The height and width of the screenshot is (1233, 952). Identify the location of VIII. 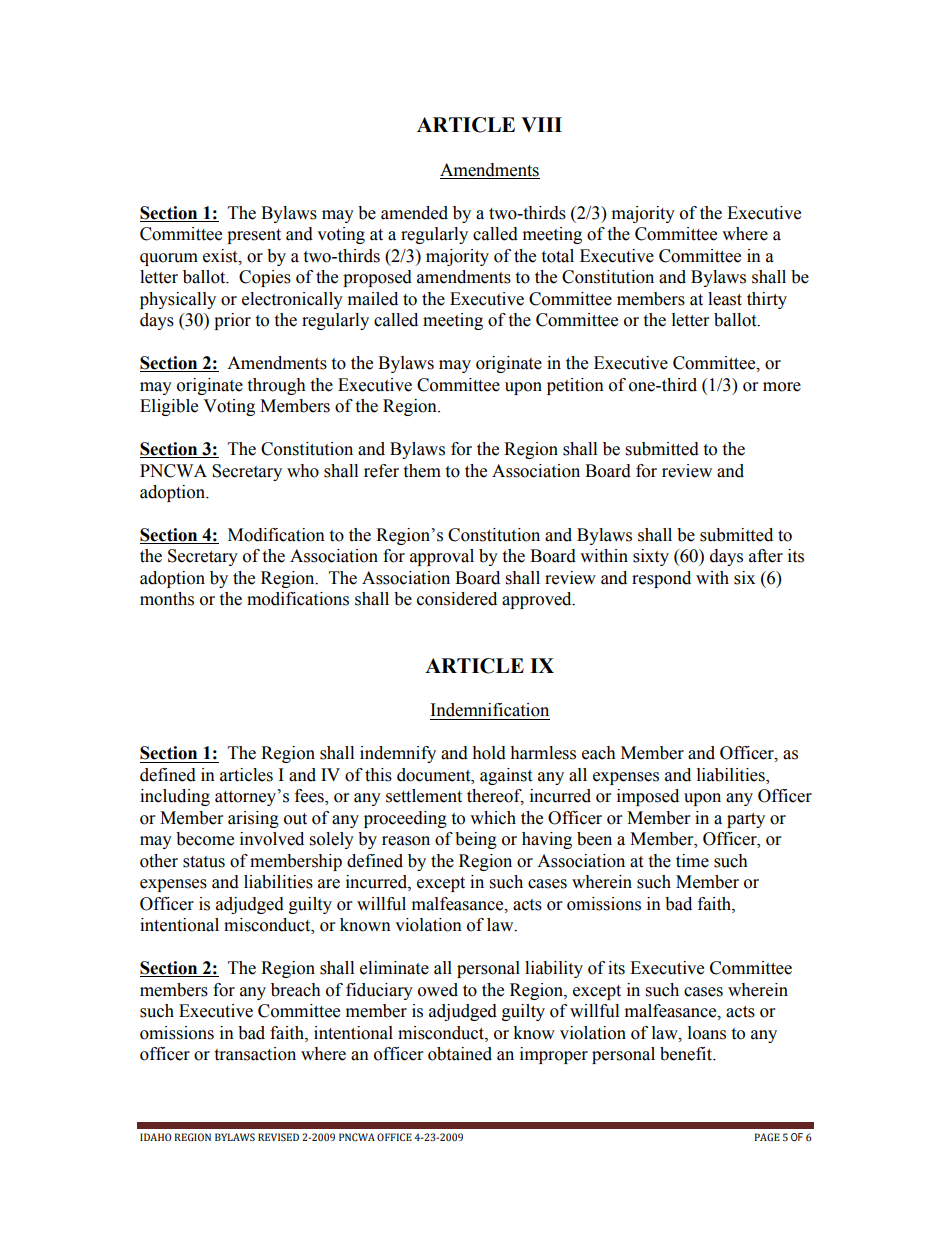
(541, 124).
